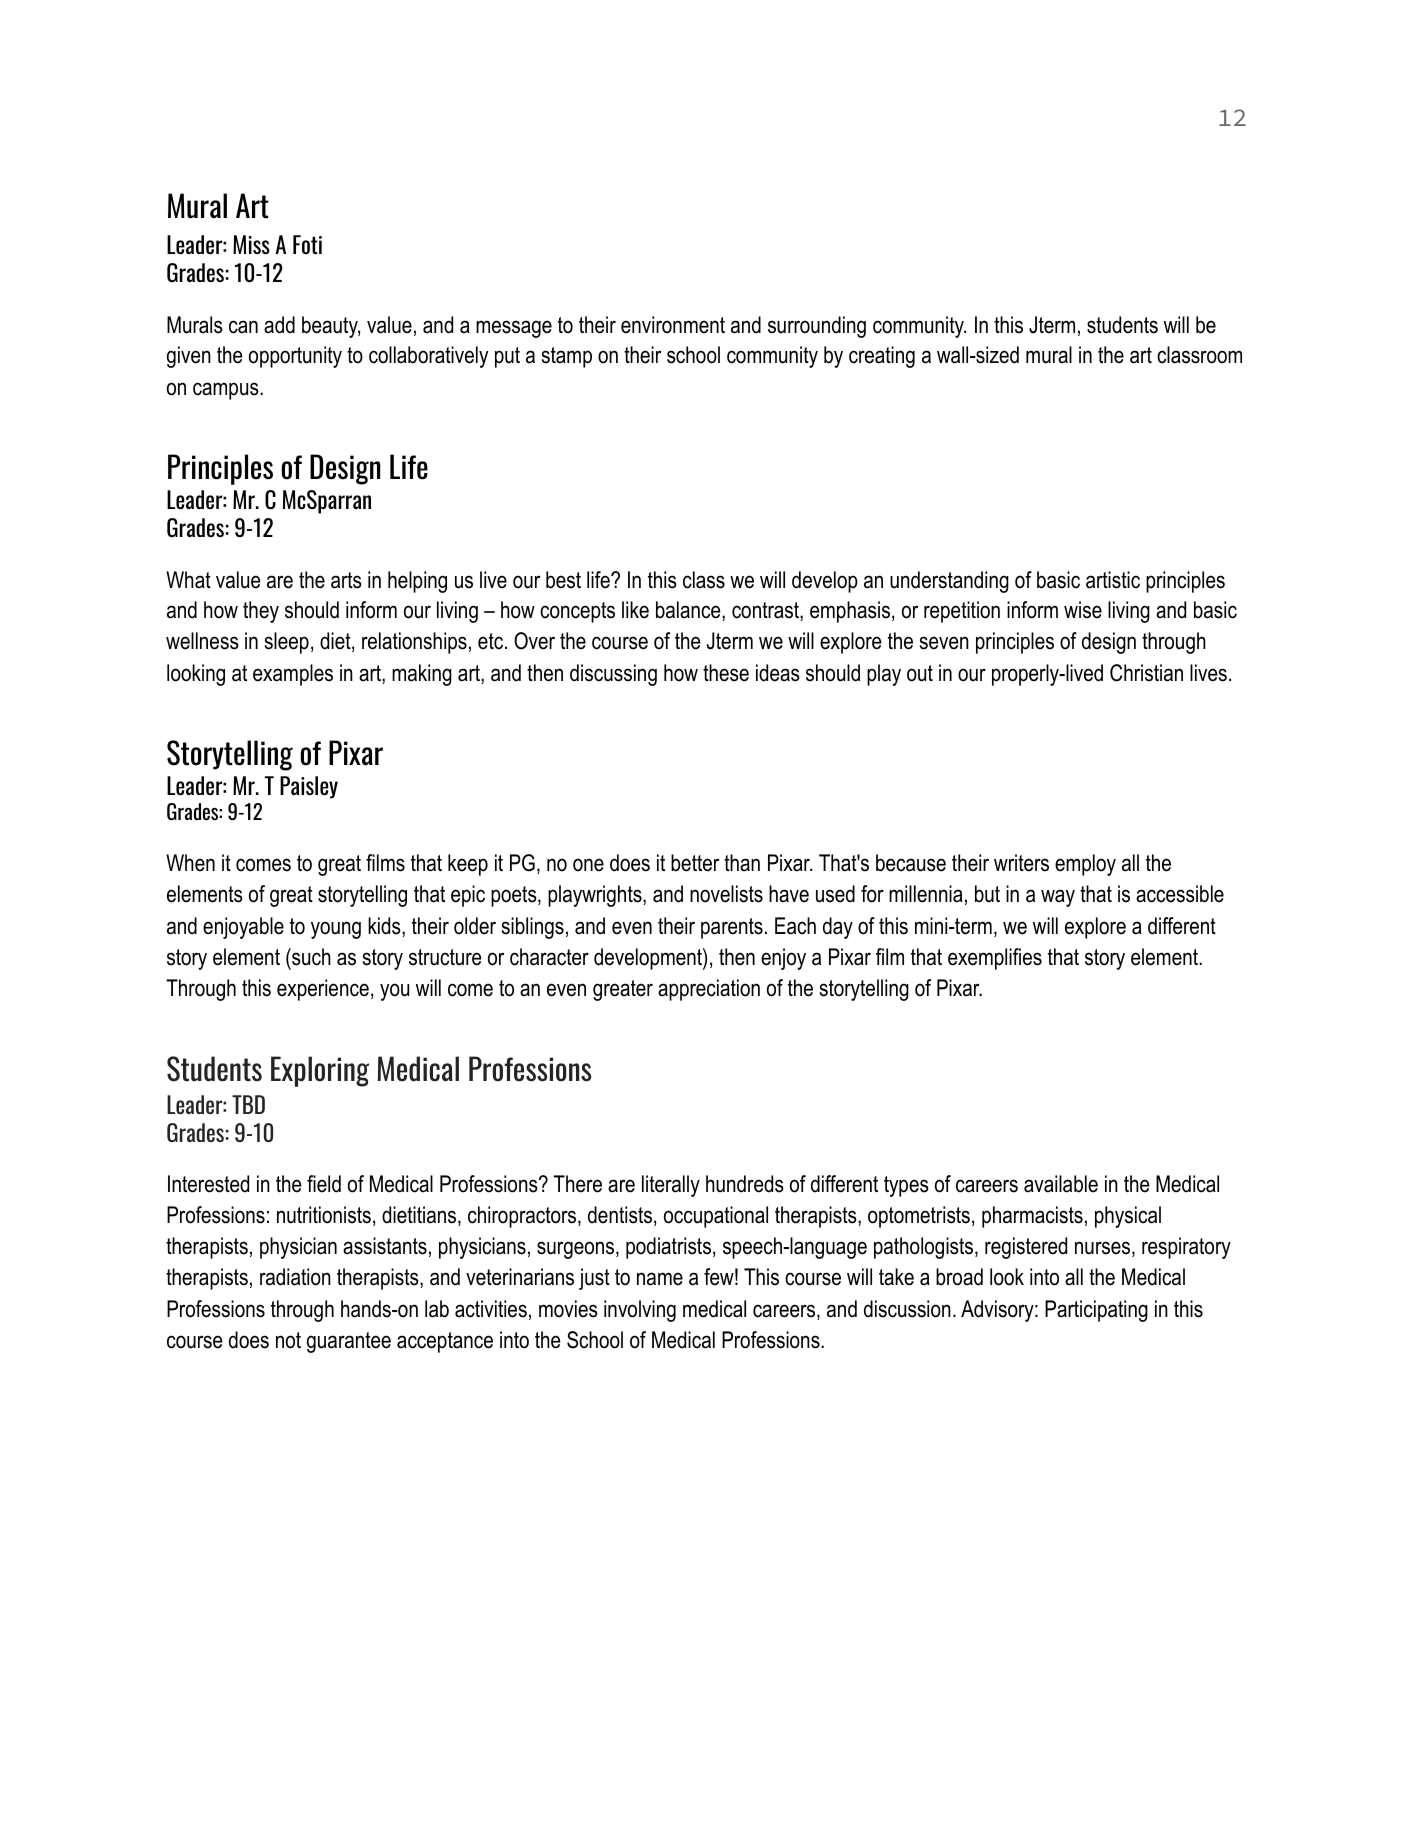 This screenshot has width=1414, height=1830. Describe the element at coordinates (673, 325) in the screenshot. I see `environment` at that location.
